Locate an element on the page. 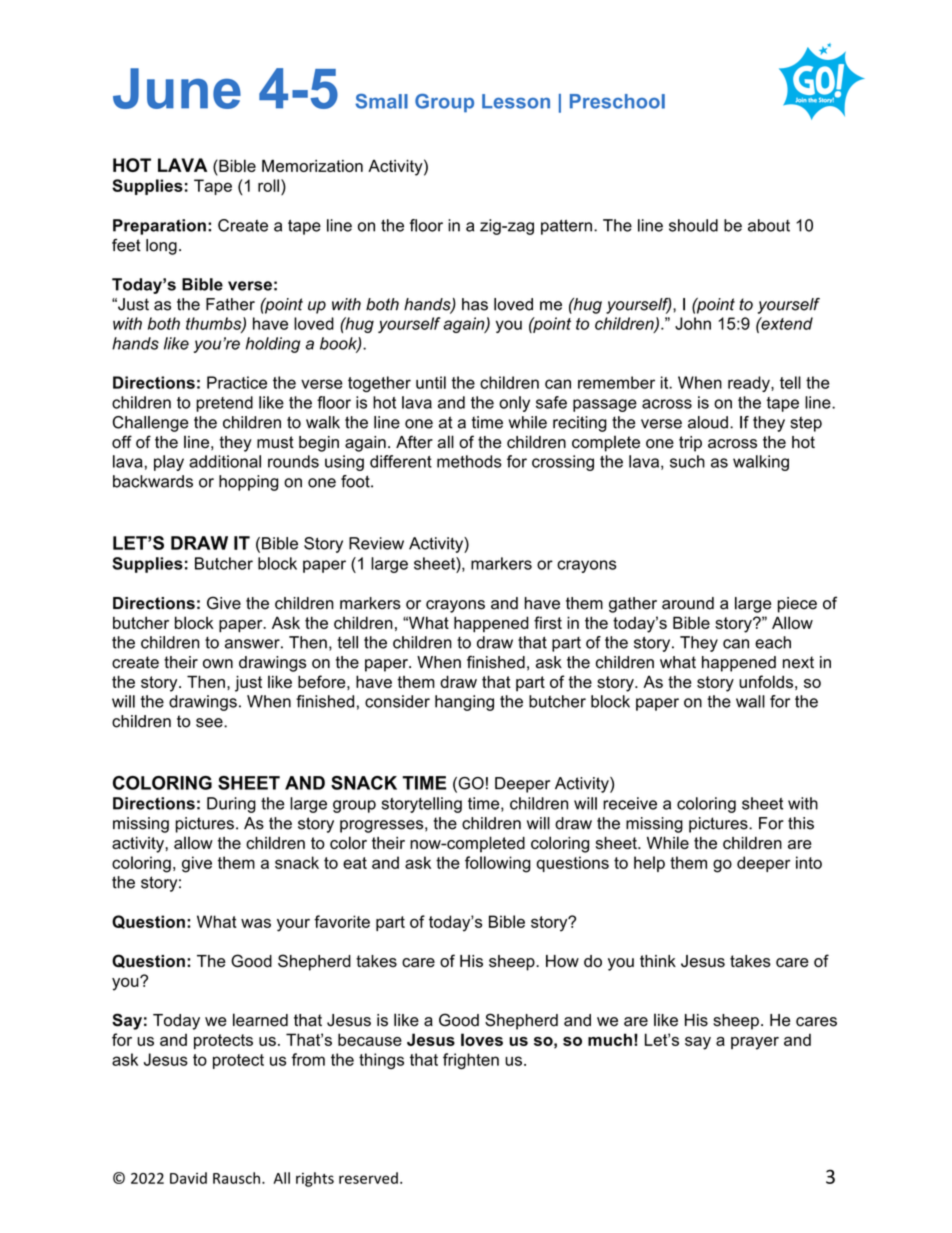 The width and height of the page is (952, 1233). following is located at coordinates (498, 864).
